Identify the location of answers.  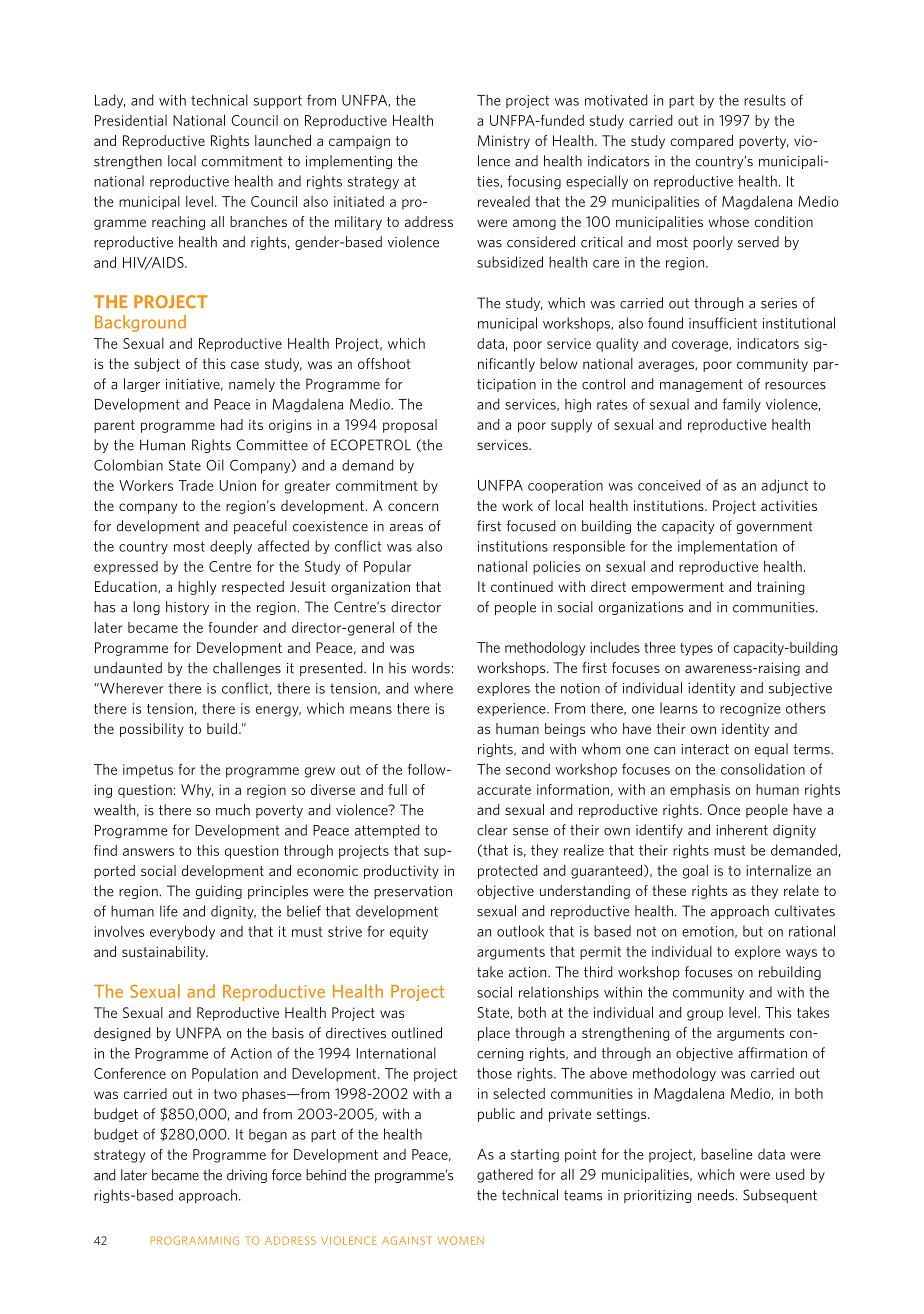
(148, 852).
